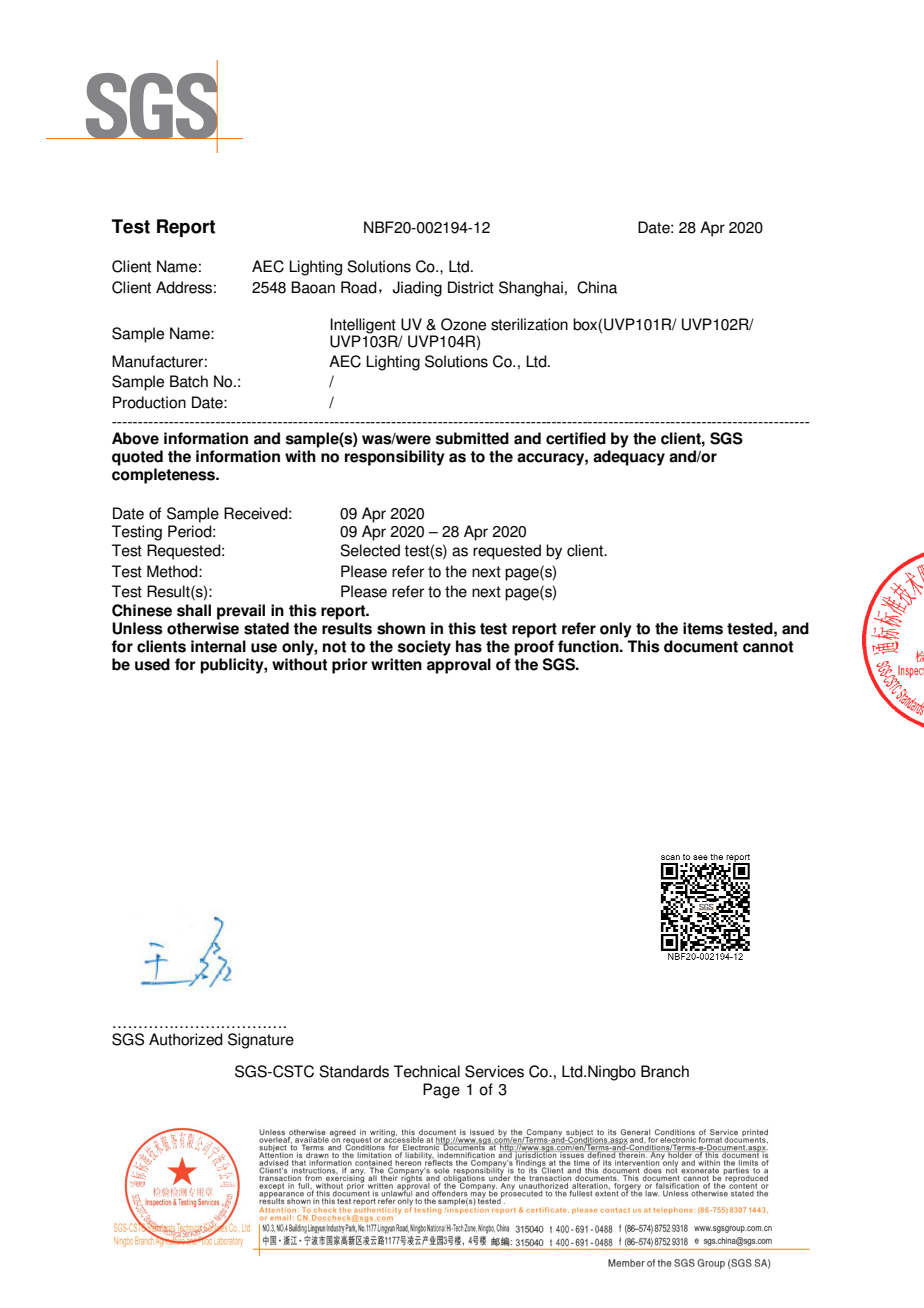  What do you see at coordinates (597, 287) in the page?
I see `China` at bounding box center [597, 287].
